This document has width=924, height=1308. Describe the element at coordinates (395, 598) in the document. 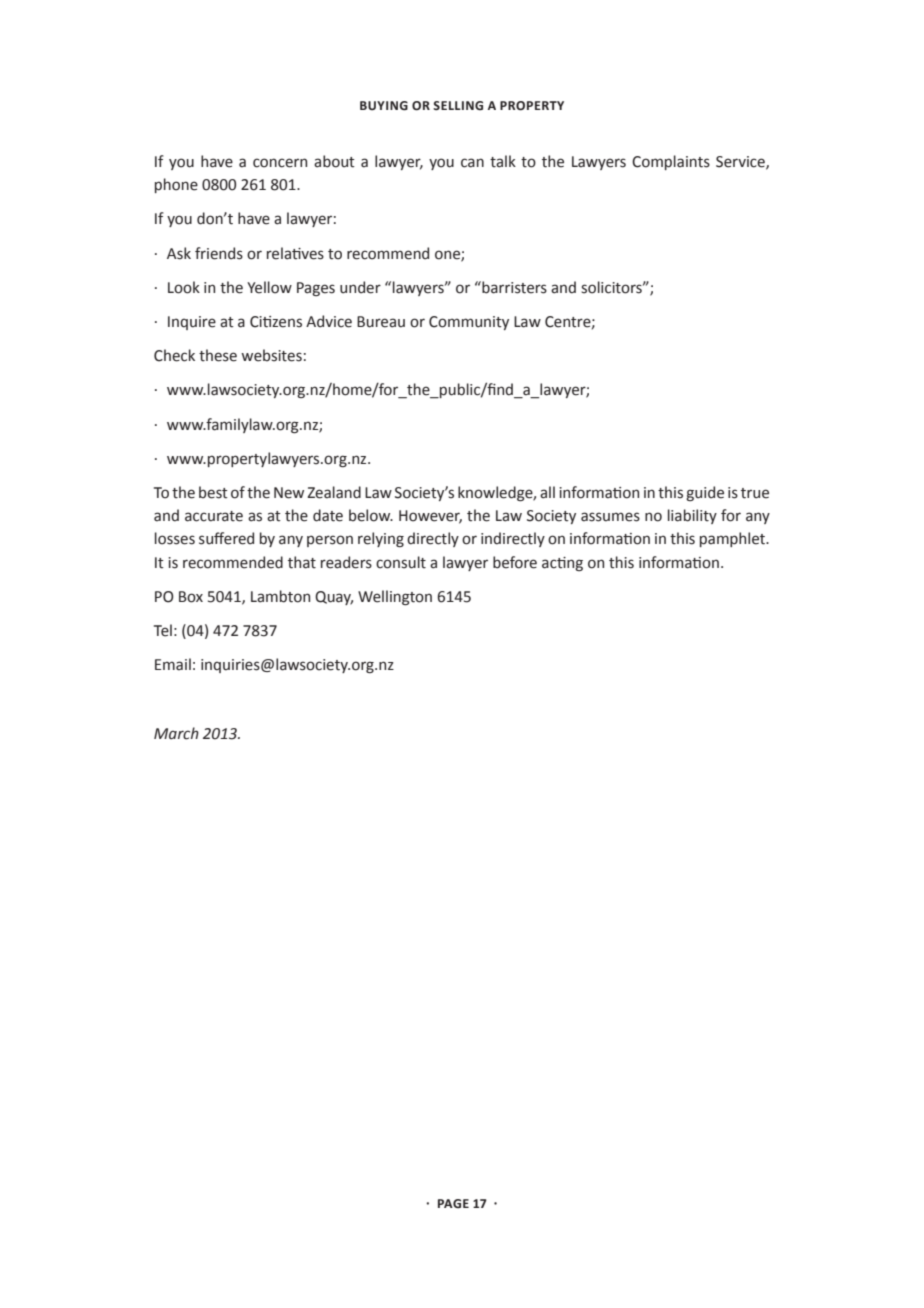

I see `Wellington` at that location.
